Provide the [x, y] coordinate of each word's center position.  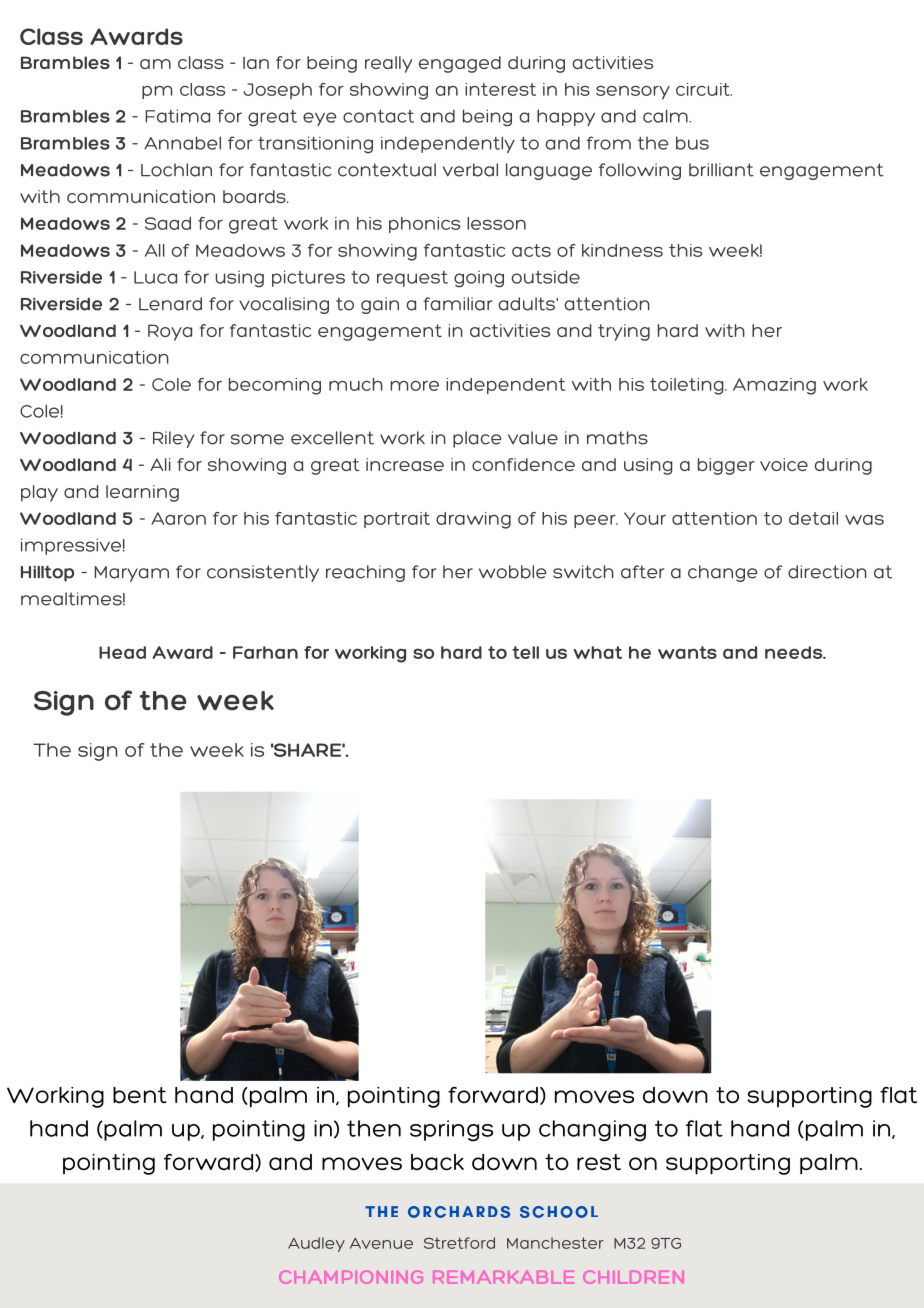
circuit [704, 89]
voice [784, 464]
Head [122, 652]
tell [525, 652]
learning [142, 493]
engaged [460, 64]
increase [405, 464]
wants [687, 652]
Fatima [177, 116]
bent [140, 1095]
